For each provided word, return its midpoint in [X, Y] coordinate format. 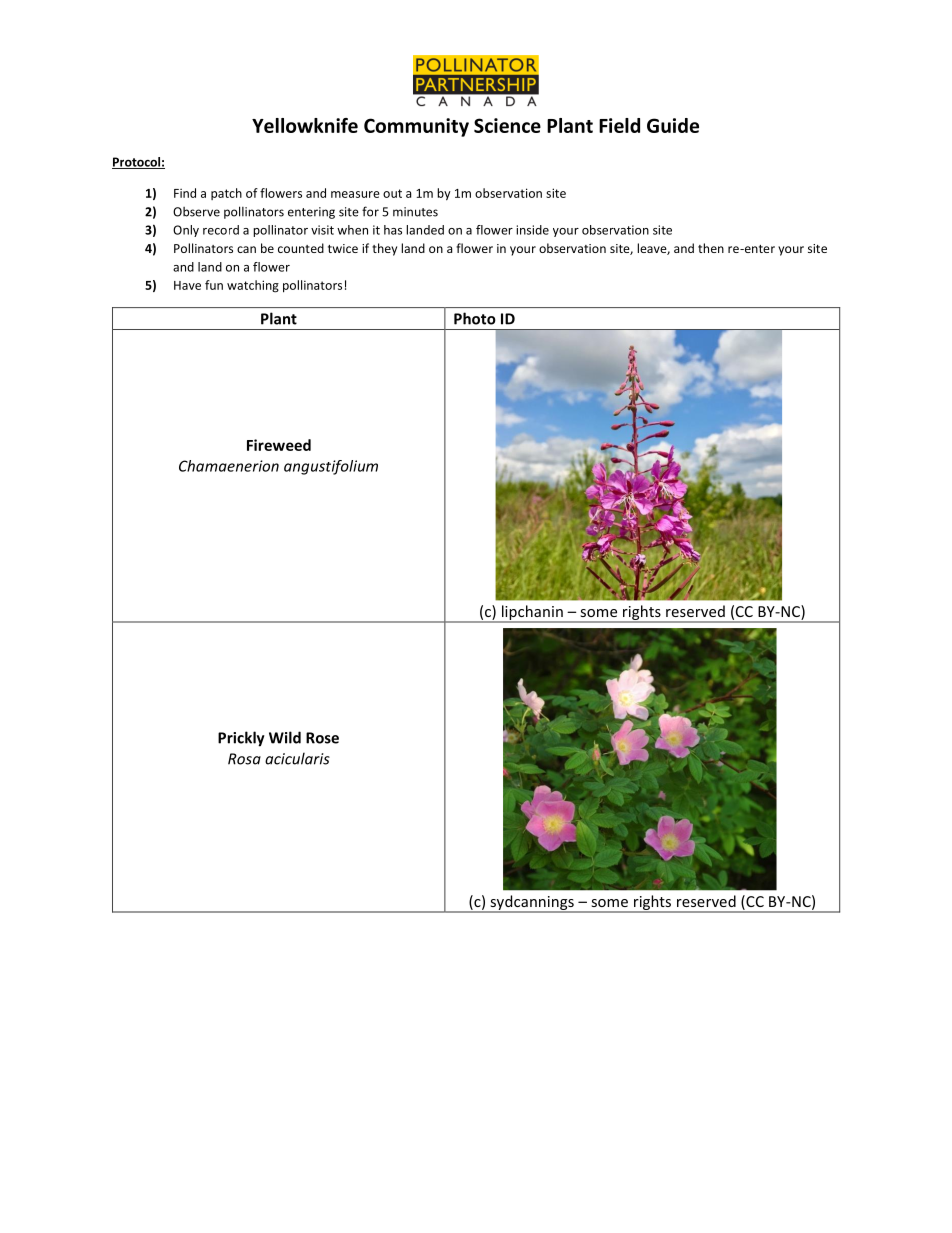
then [711, 248]
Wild [285, 737]
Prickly [241, 739]
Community [416, 127]
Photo [475, 318]
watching [253, 286]
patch [226, 194]
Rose [322, 738]
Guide [673, 125]
